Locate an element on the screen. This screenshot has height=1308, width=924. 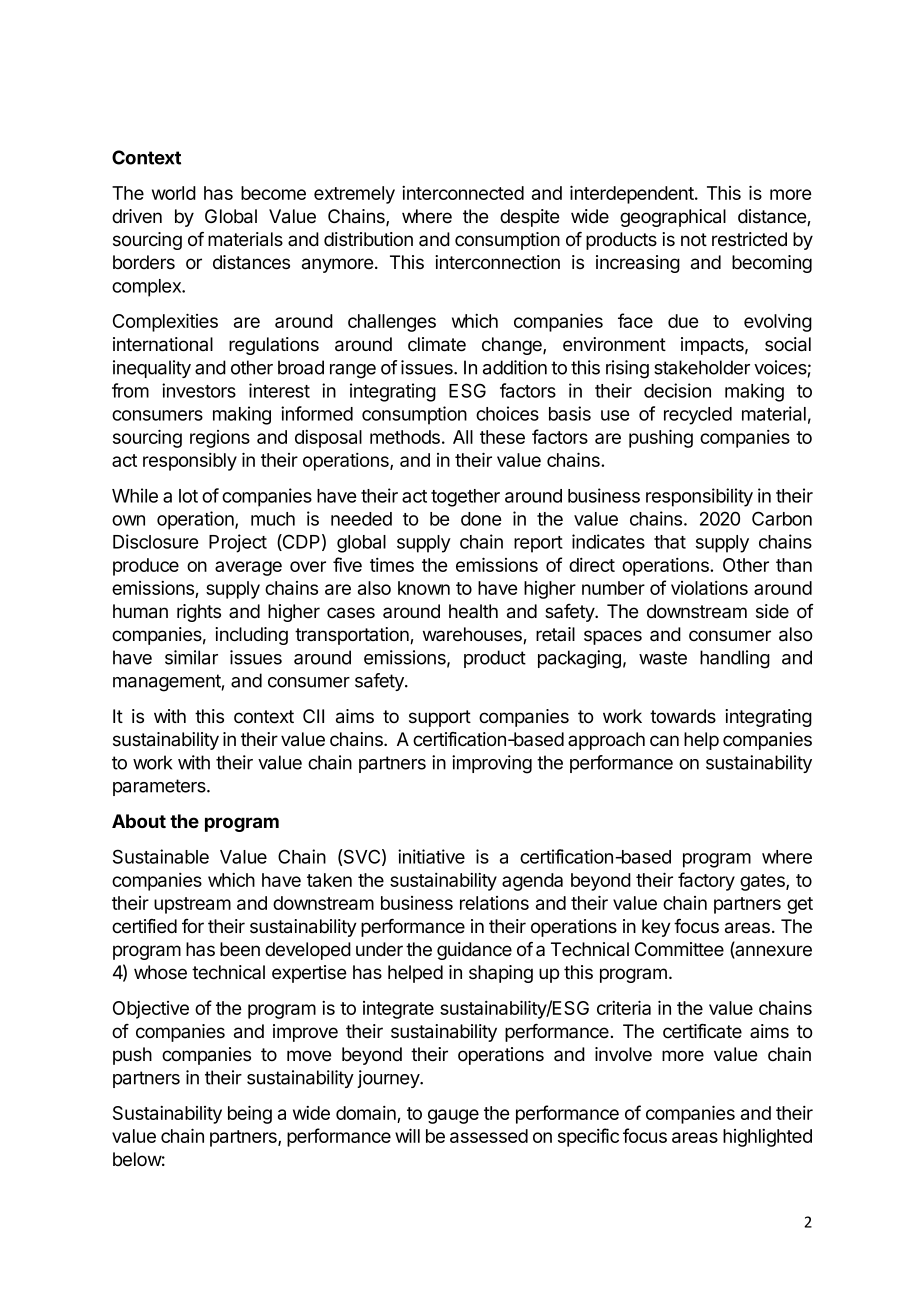
relations is located at coordinates (494, 903).
